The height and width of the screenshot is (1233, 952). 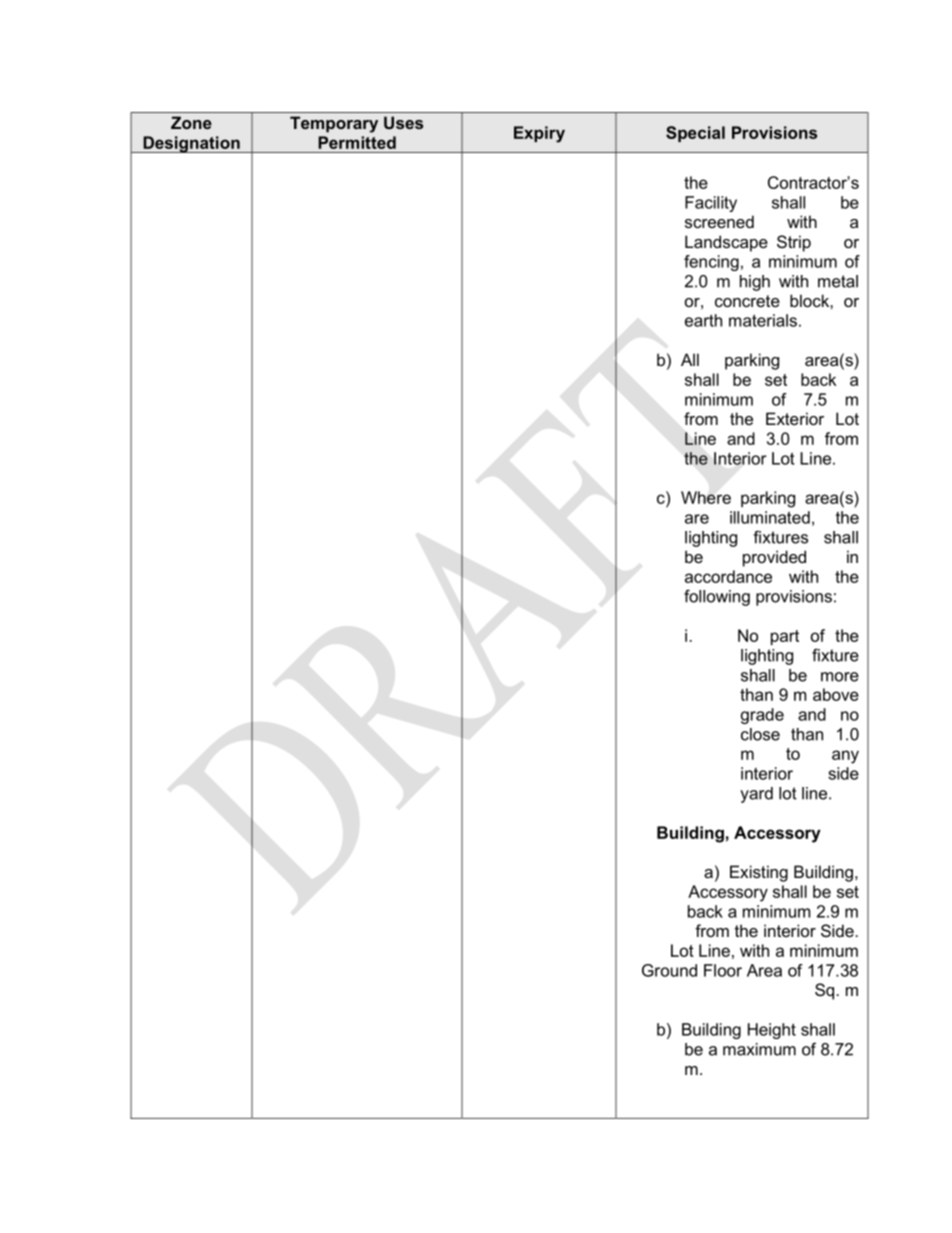 What do you see at coordinates (706, 497) in the screenshot?
I see `Where` at bounding box center [706, 497].
